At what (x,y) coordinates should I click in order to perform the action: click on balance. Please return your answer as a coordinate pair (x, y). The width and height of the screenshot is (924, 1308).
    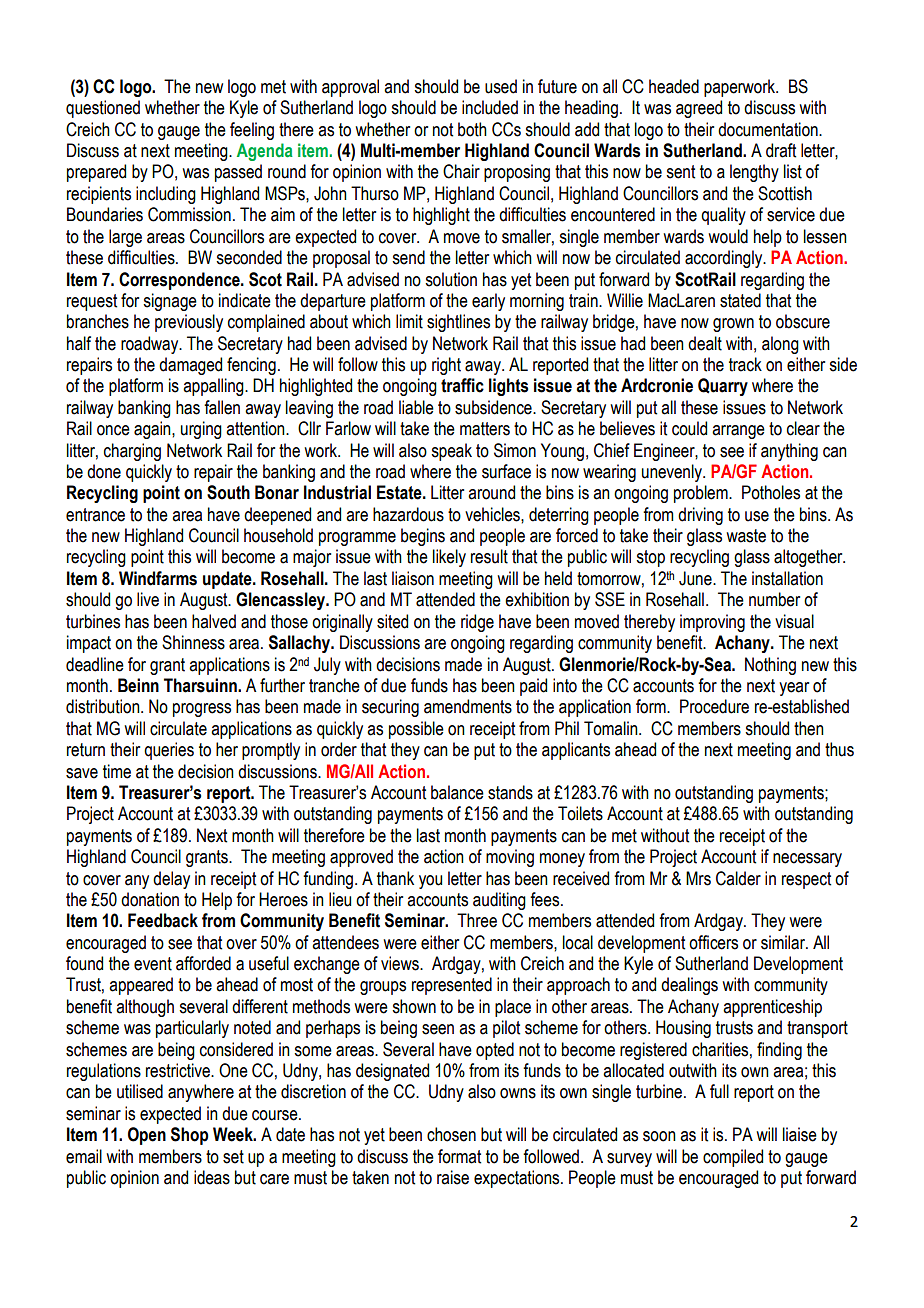
    Looking at the image, I should click on (457, 792).
